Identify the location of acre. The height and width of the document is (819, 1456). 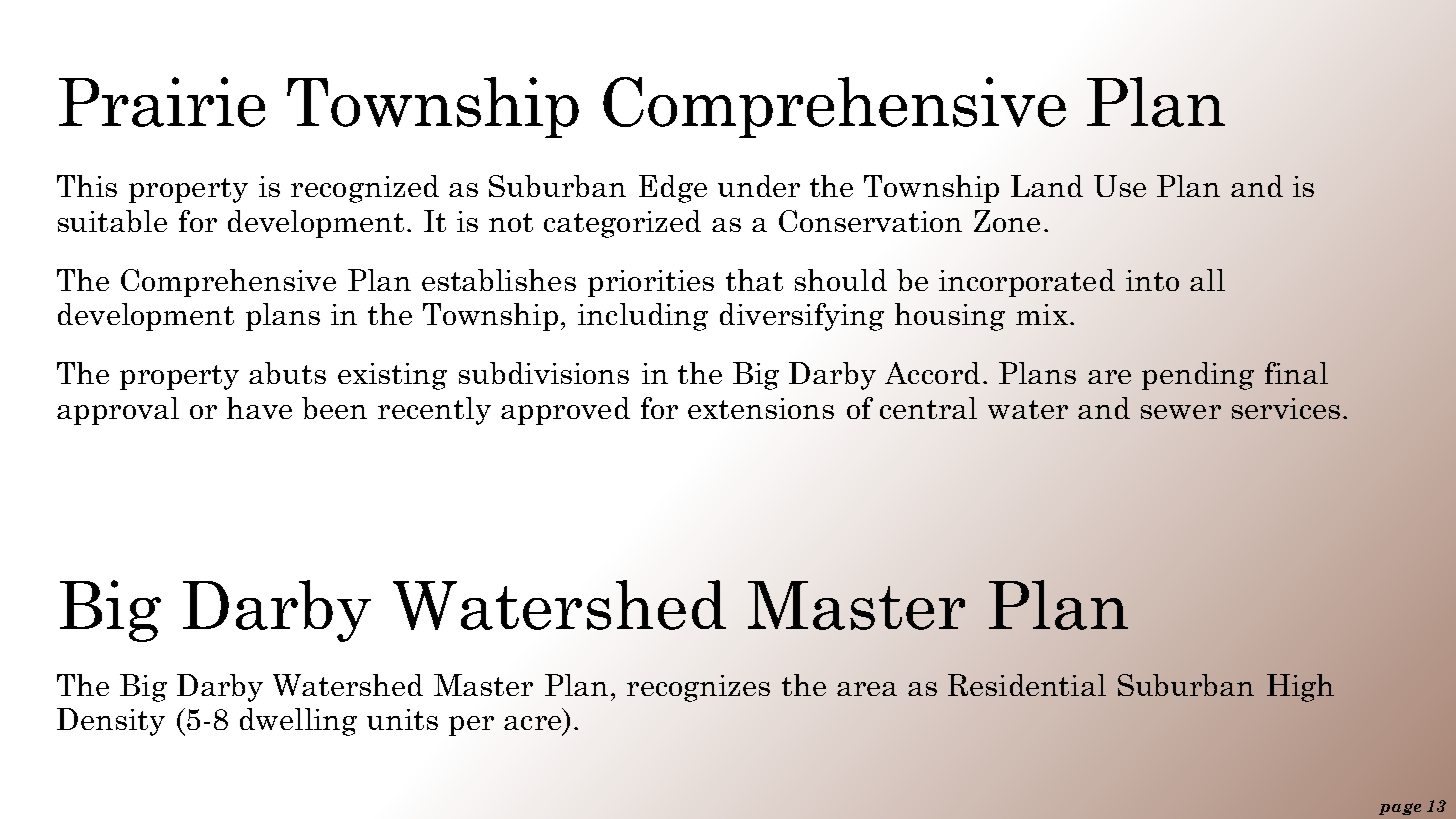
(532, 723).
